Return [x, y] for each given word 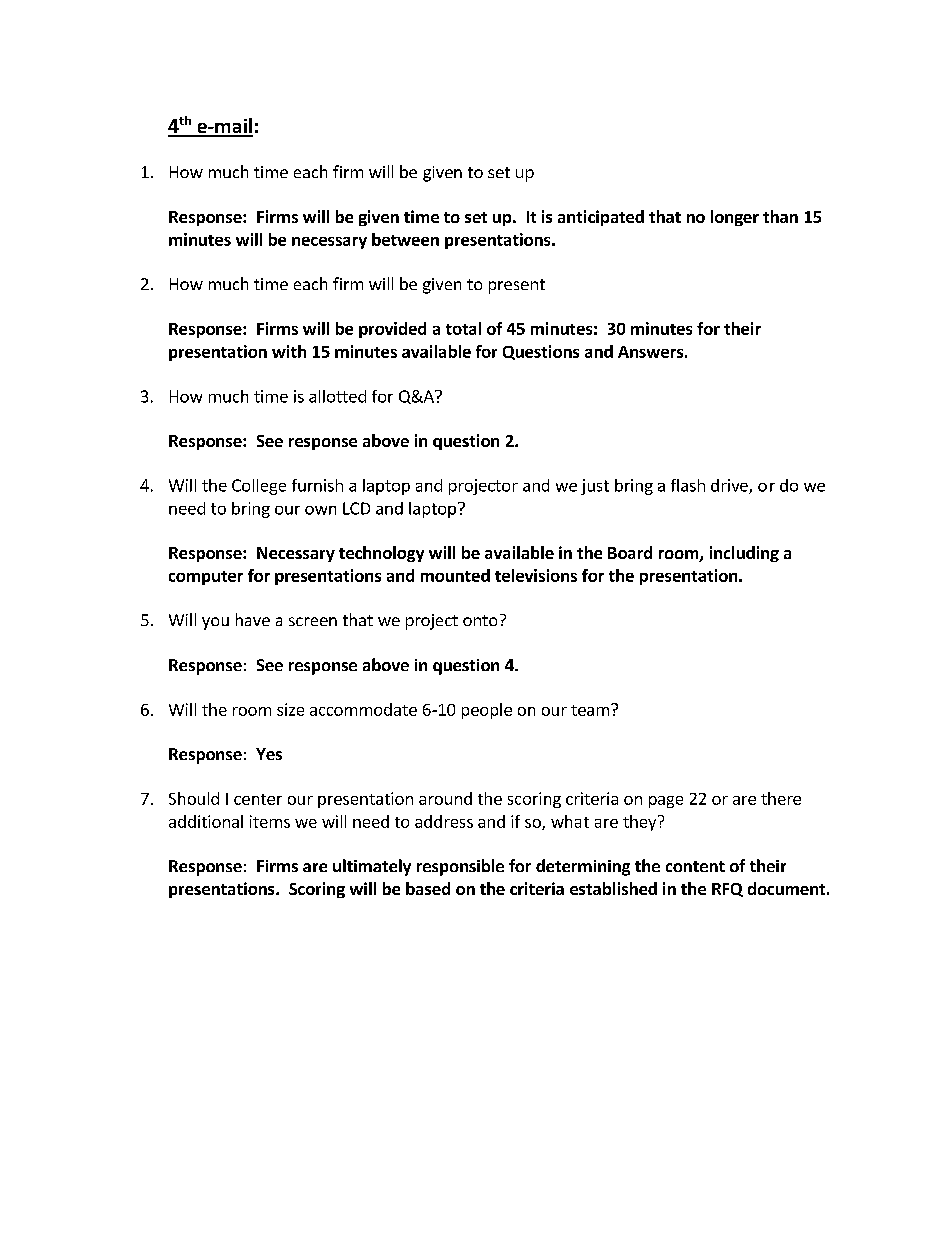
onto [480, 620]
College [259, 487]
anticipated [601, 218]
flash [688, 485]
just [595, 487]
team [590, 710]
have [253, 619]
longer [735, 218]
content [695, 866]
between [405, 239]
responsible [460, 867]
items [270, 821]
